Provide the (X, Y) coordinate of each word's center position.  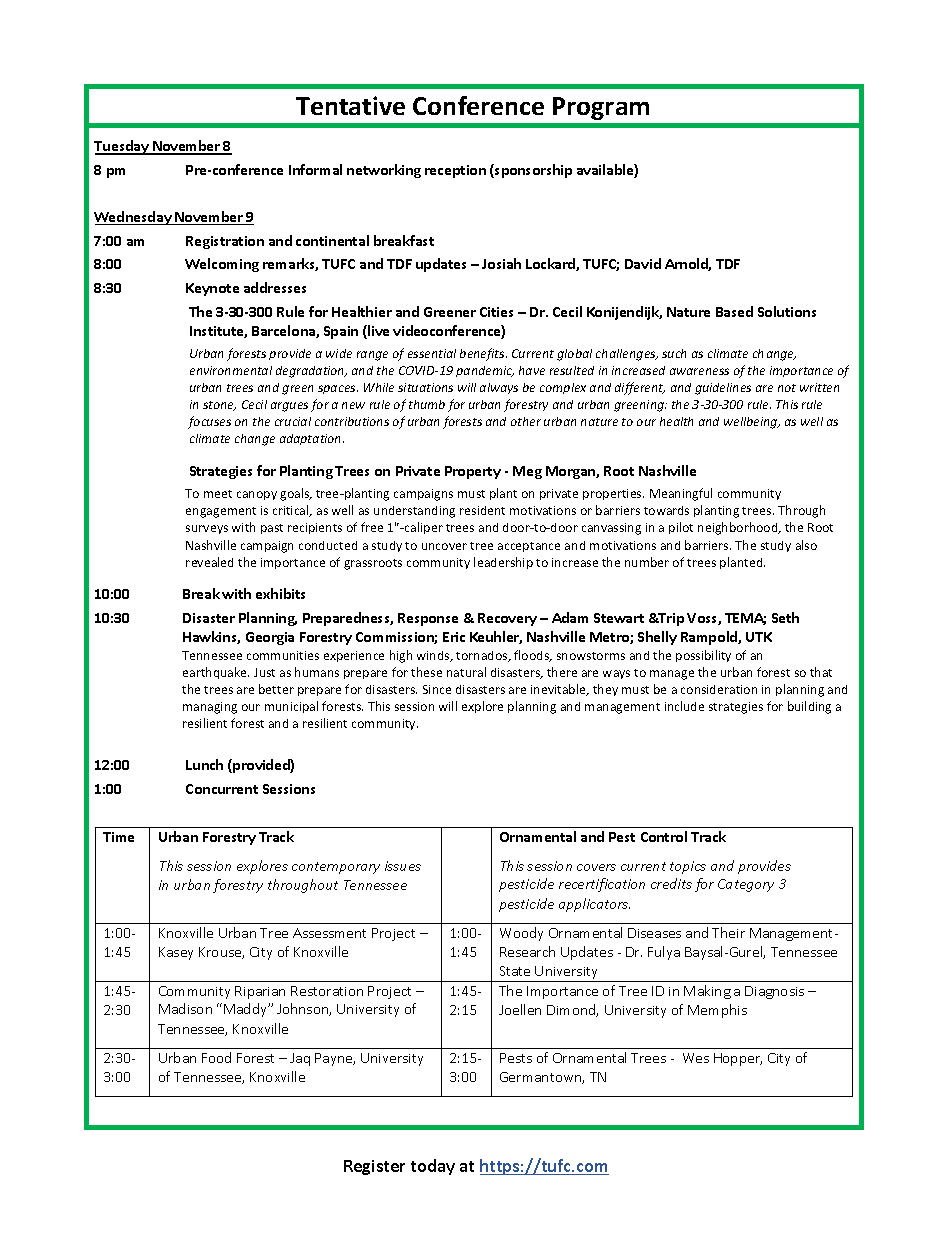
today (433, 1167)
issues (403, 866)
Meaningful (681, 494)
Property (473, 472)
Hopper (738, 1059)
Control (664, 836)
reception (455, 171)
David (643, 263)
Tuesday (122, 147)
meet (218, 494)
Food (216, 1057)
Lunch (204, 764)
